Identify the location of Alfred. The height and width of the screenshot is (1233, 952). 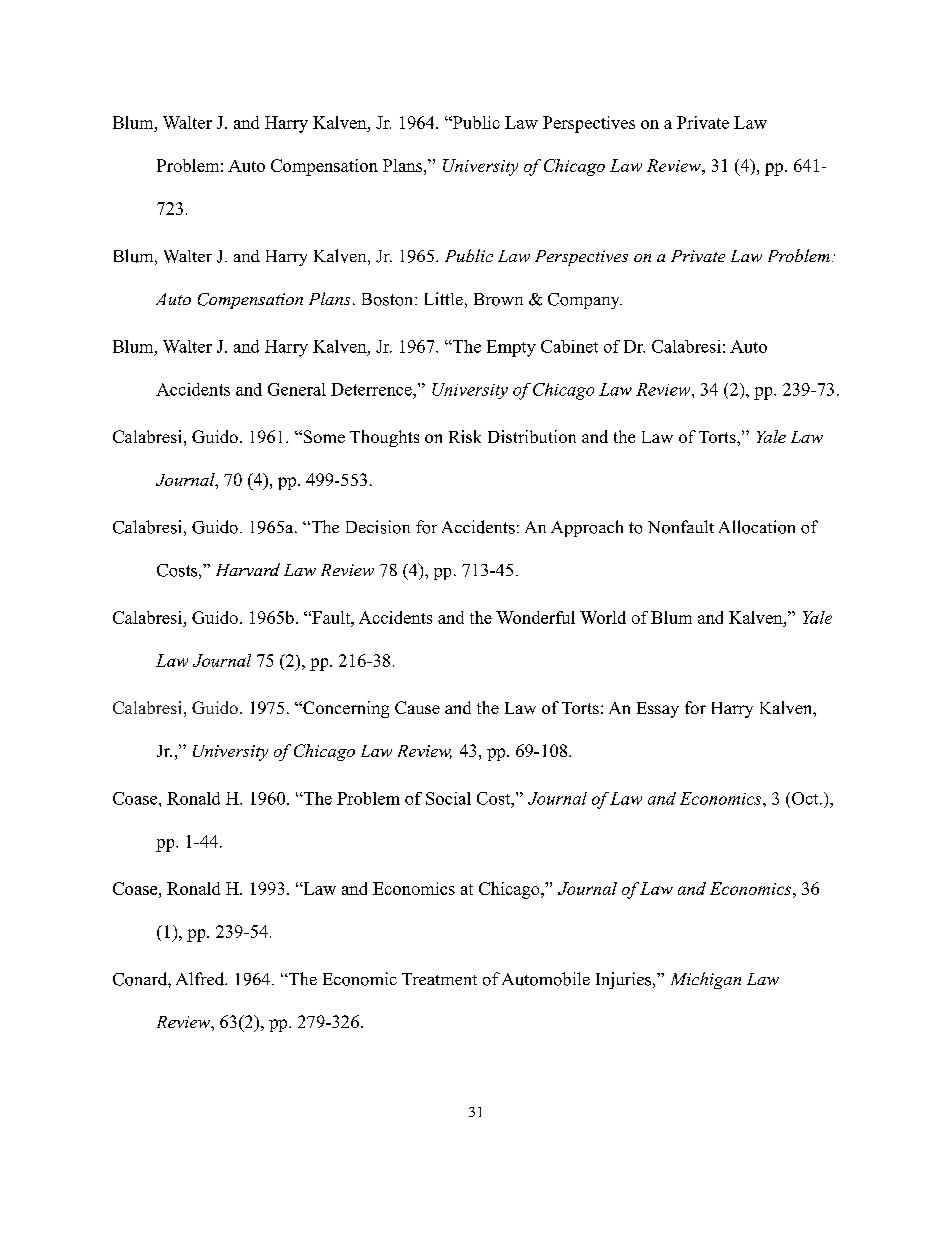
(201, 979).
